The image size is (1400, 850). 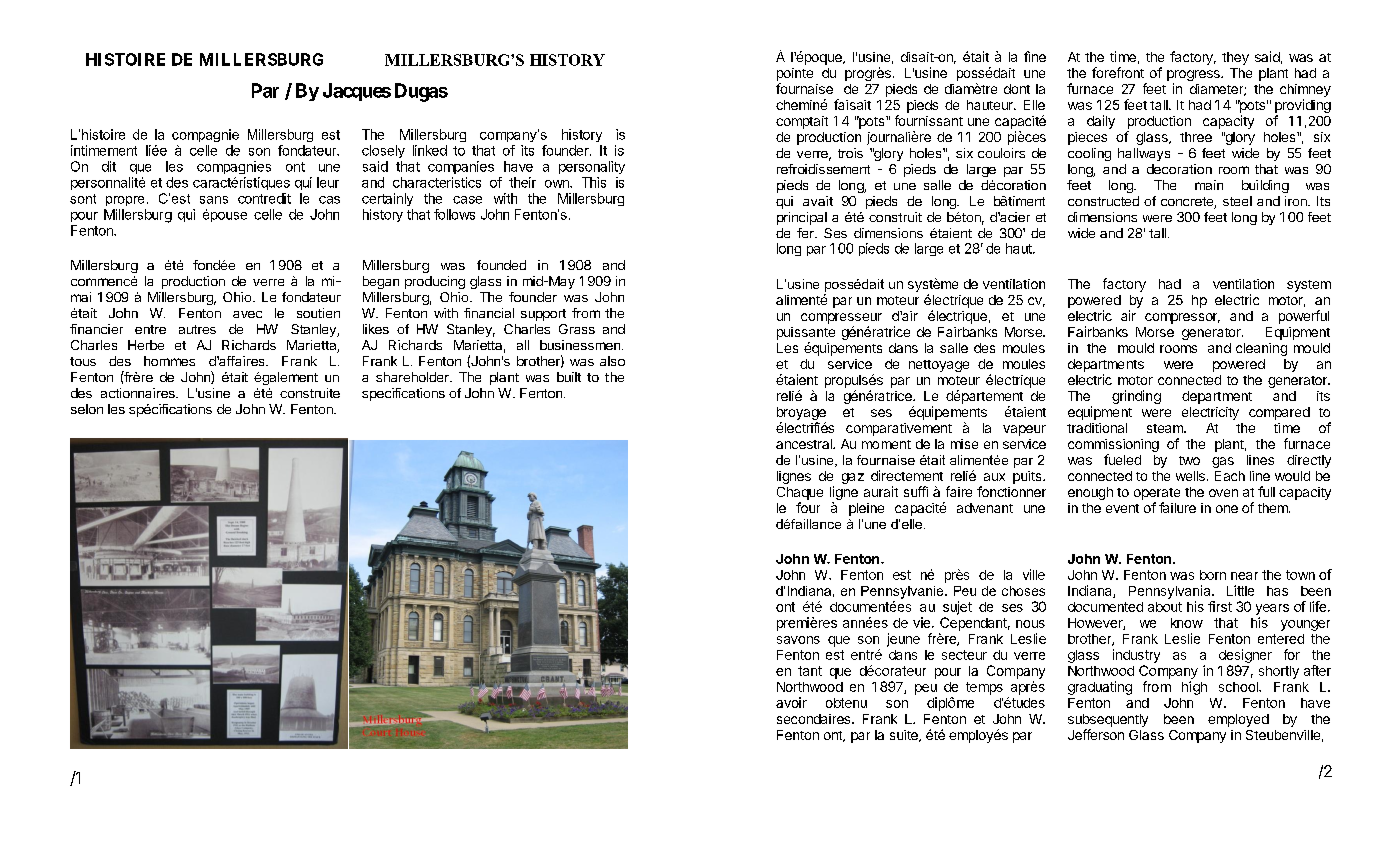 What do you see at coordinates (1118, 72) in the document?
I see `forefront` at bounding box center [1118, 72].
